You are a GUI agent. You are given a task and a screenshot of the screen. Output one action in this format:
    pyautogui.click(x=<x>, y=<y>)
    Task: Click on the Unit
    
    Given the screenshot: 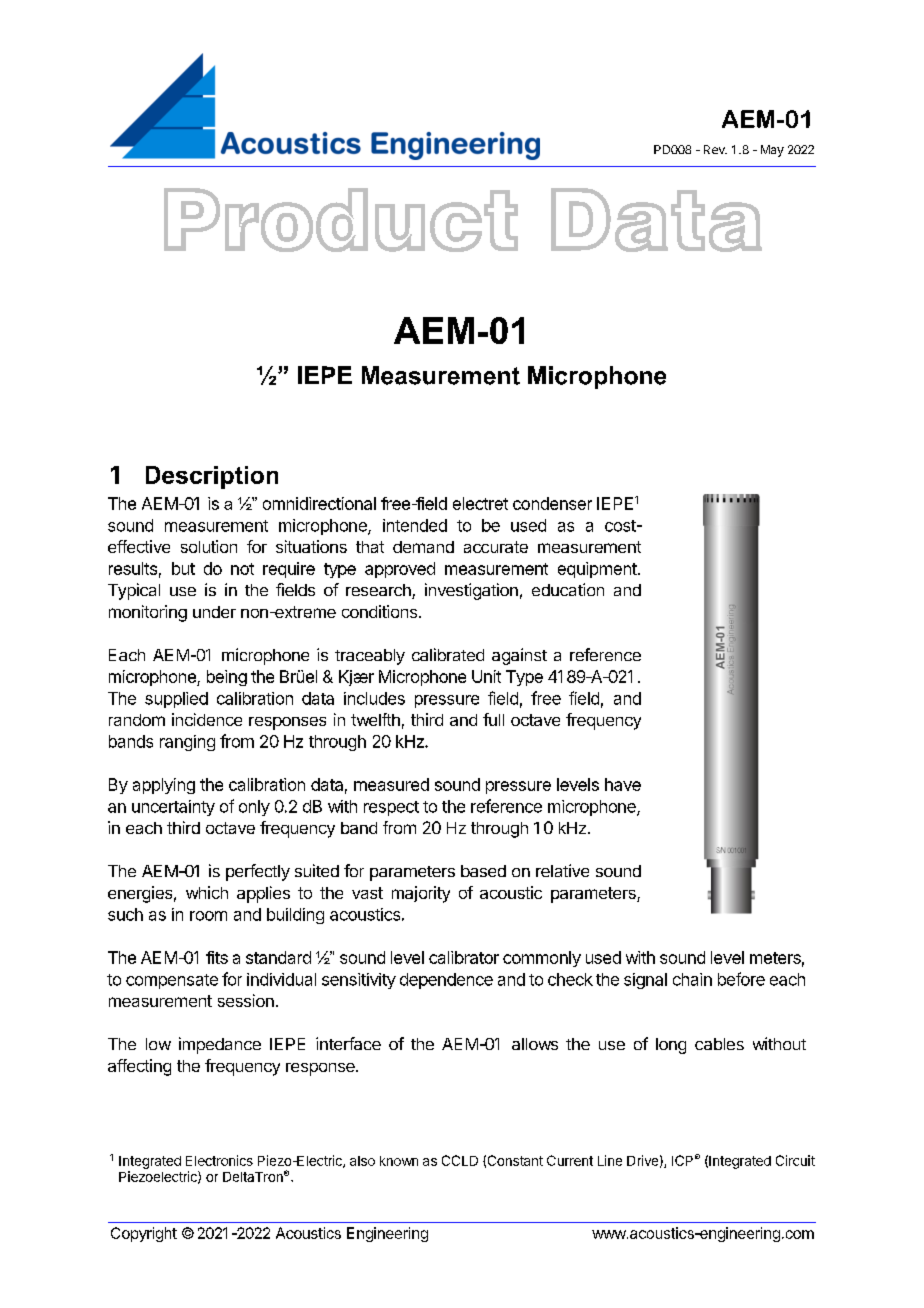 What is the action you would take?
    pyautogui.click(x=486, y=676)
